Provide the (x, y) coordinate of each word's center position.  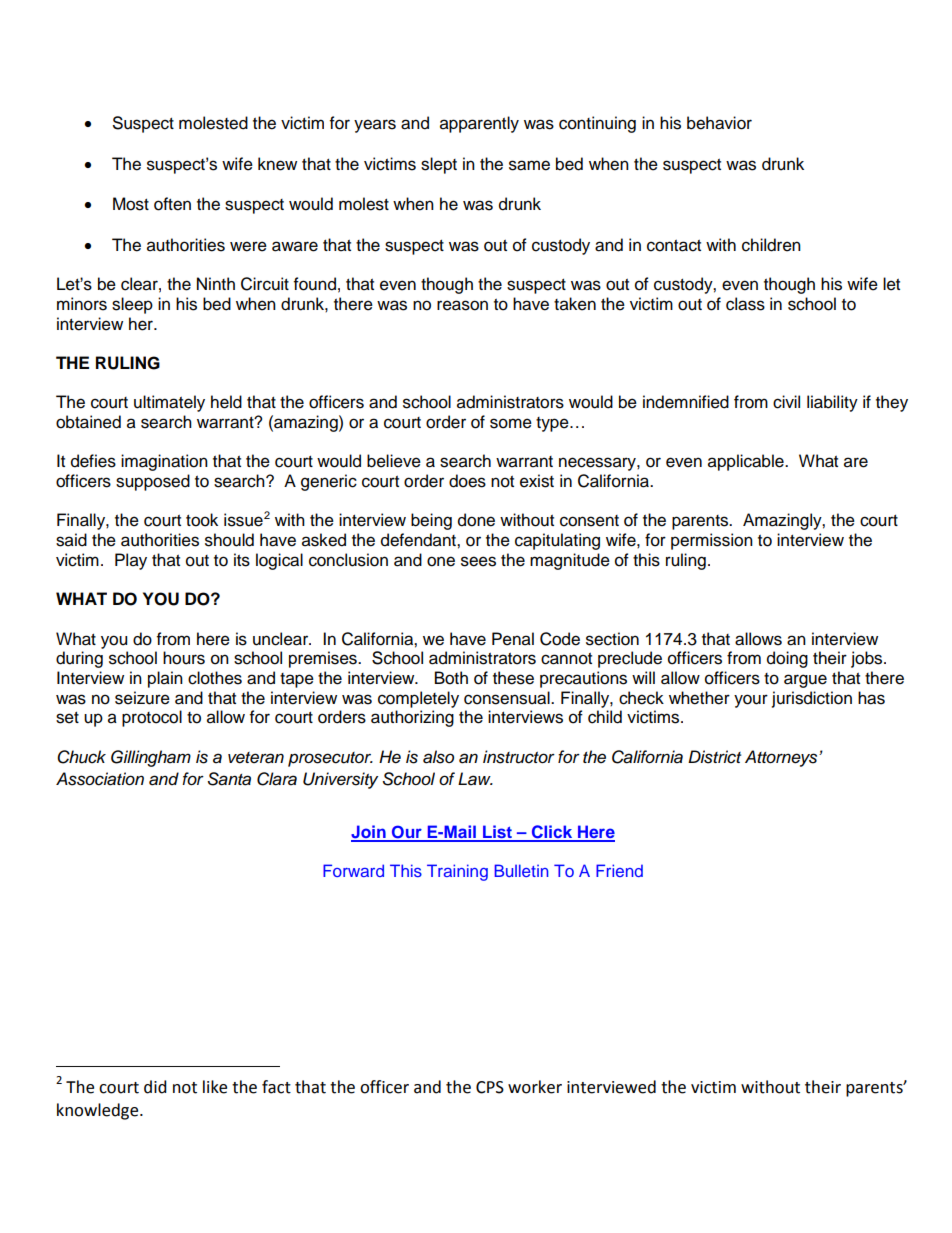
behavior (719, 123)
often (172, 204)
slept (439, 165)
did (155, 1087)
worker (535, 1087)
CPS (490, 1087)
